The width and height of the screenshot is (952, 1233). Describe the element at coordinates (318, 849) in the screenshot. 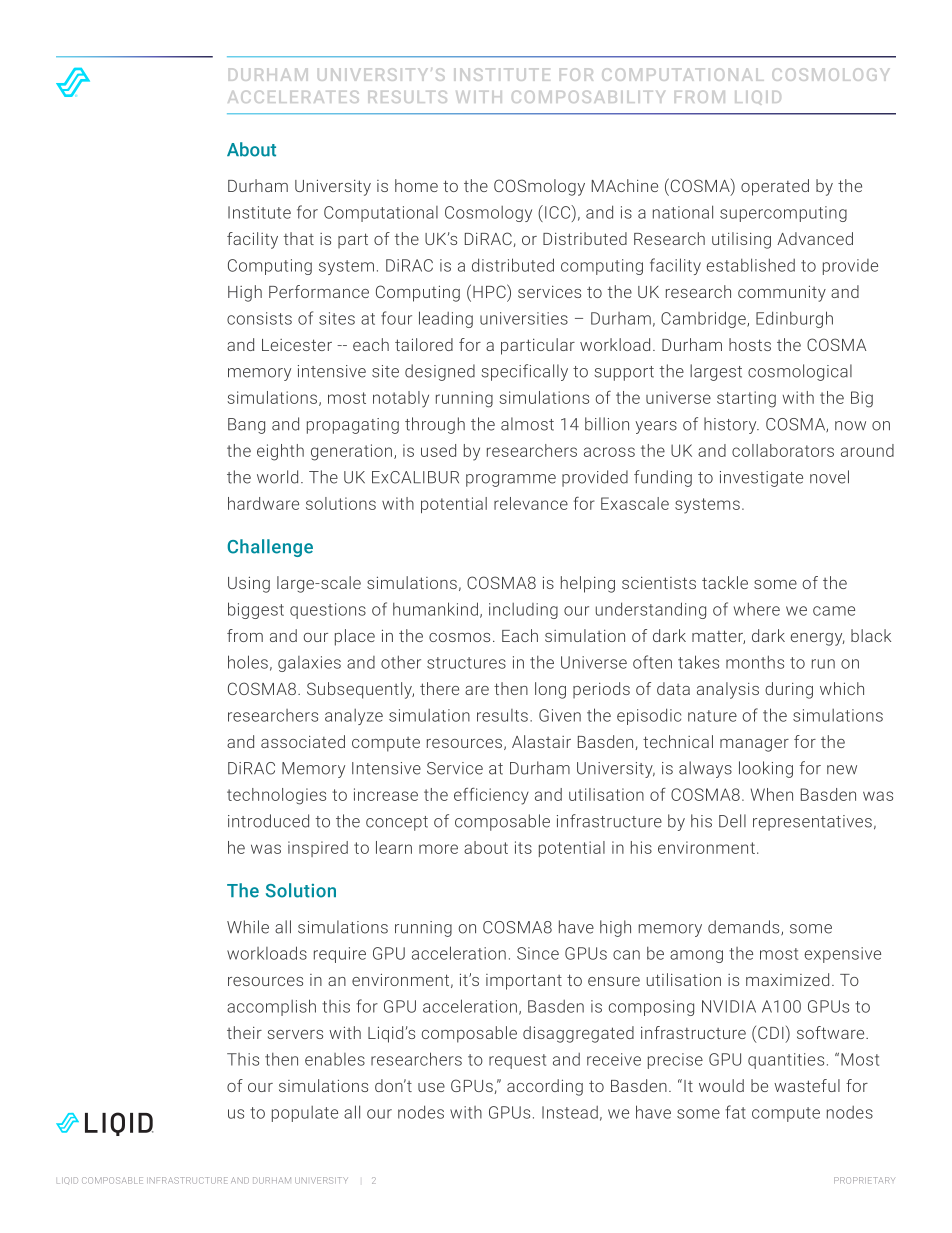

I see `inspired` at that location.
